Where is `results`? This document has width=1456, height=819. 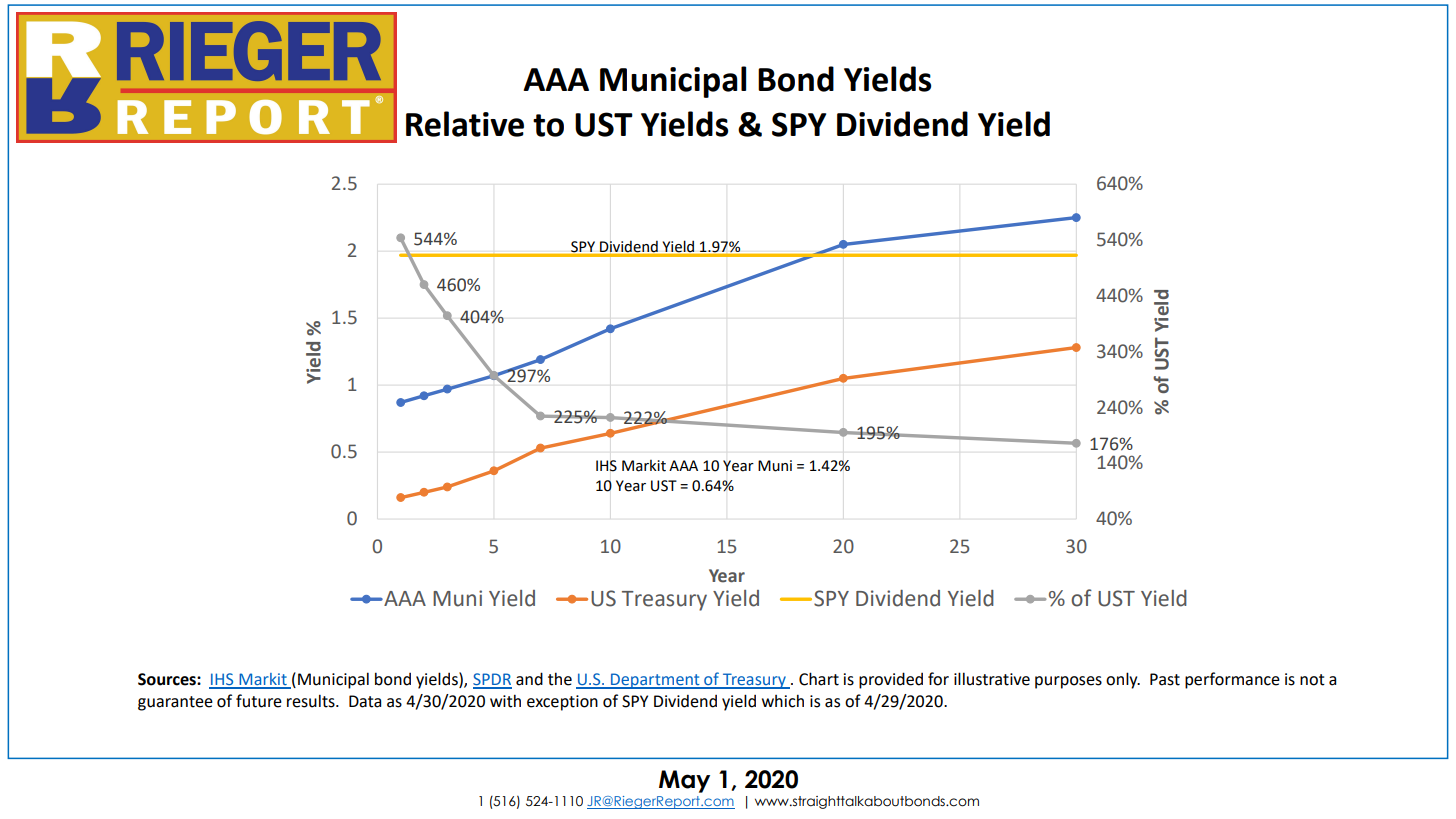
results is located at coordinates (312, 701).
